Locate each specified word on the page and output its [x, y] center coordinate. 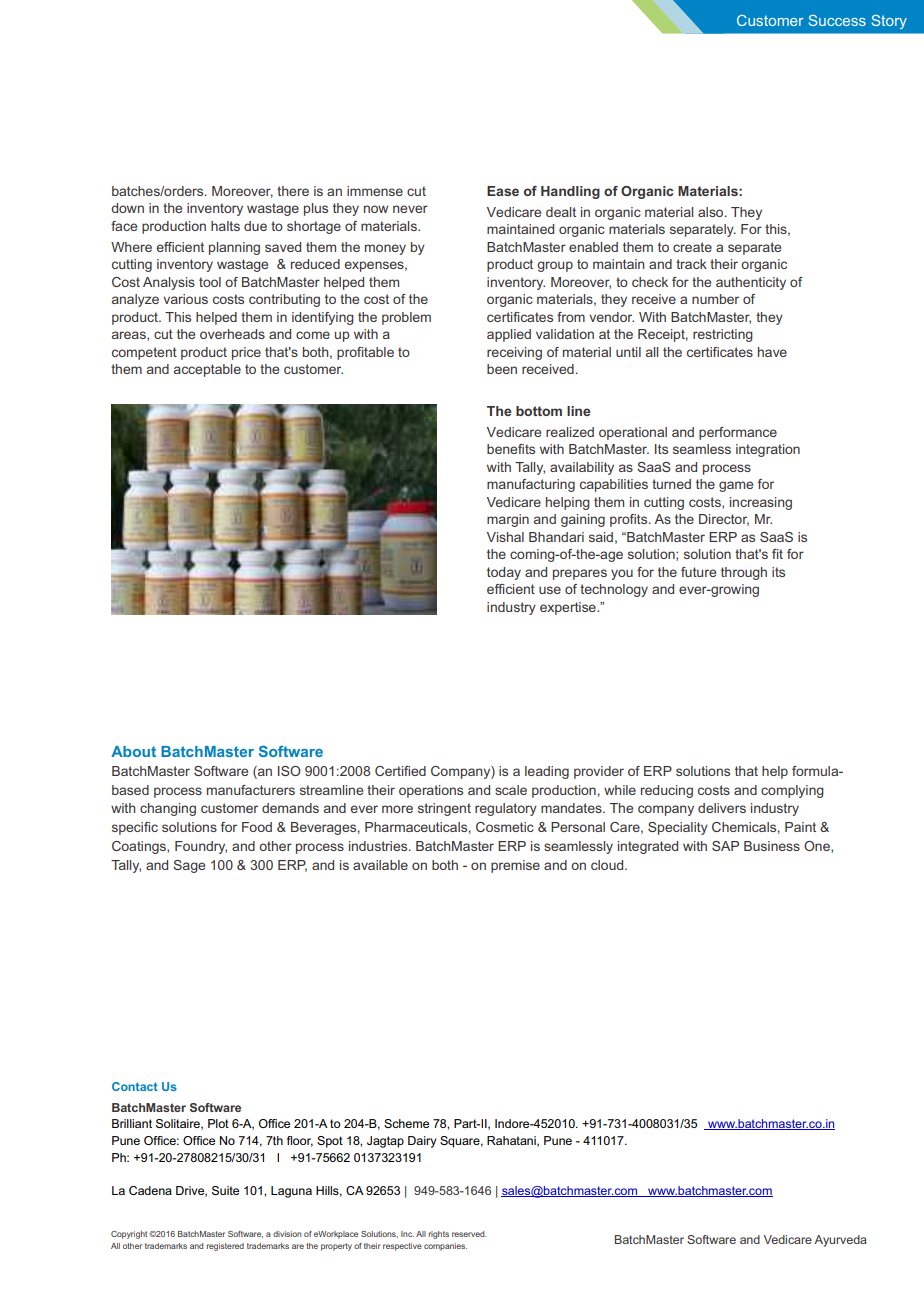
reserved [469, 1234]
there [293, 191]
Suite [225, 1190]
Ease [503, 191]
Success [837, 20]
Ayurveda [840, 1241]
